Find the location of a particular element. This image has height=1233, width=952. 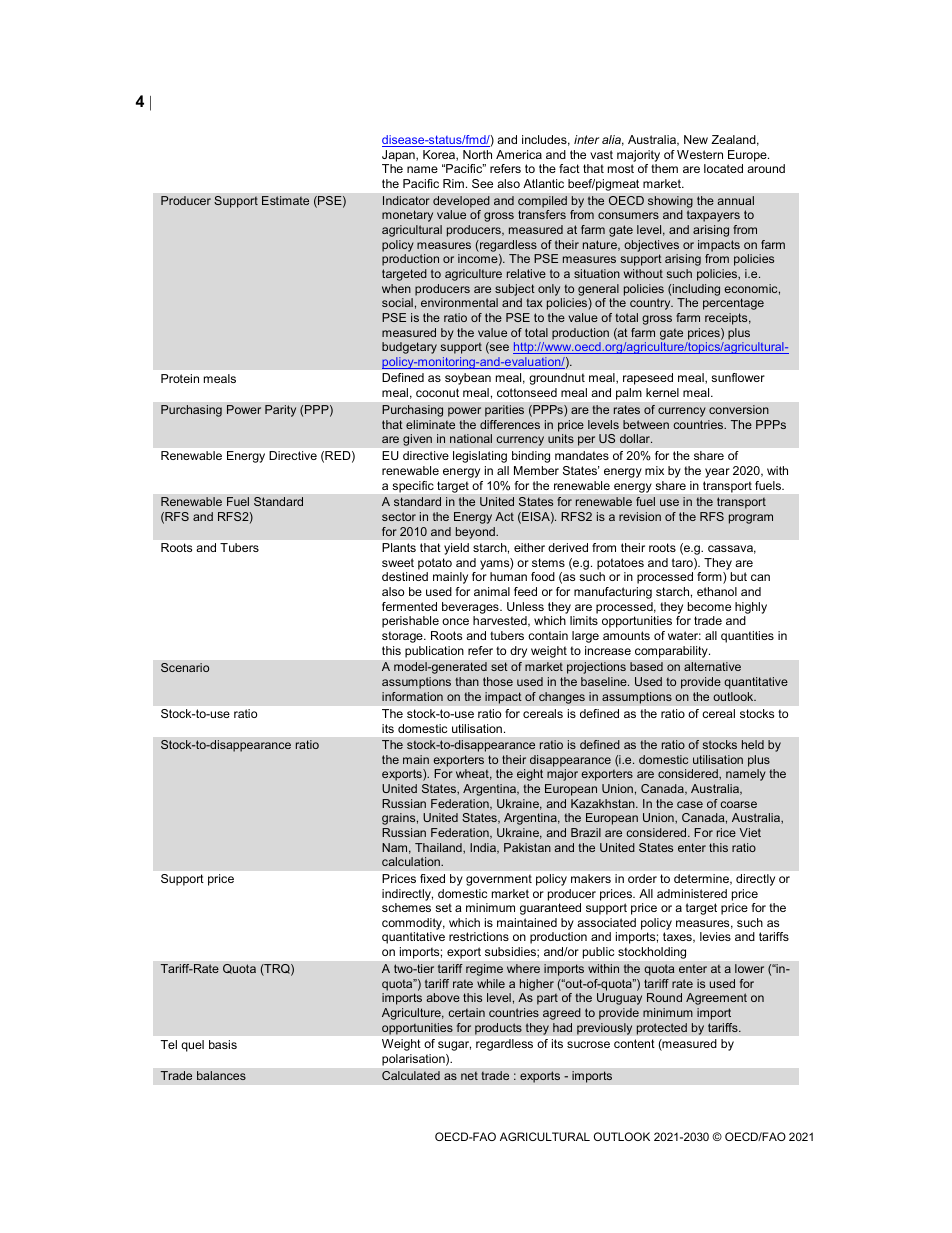

beyond is located at coordinates (476, 533).
